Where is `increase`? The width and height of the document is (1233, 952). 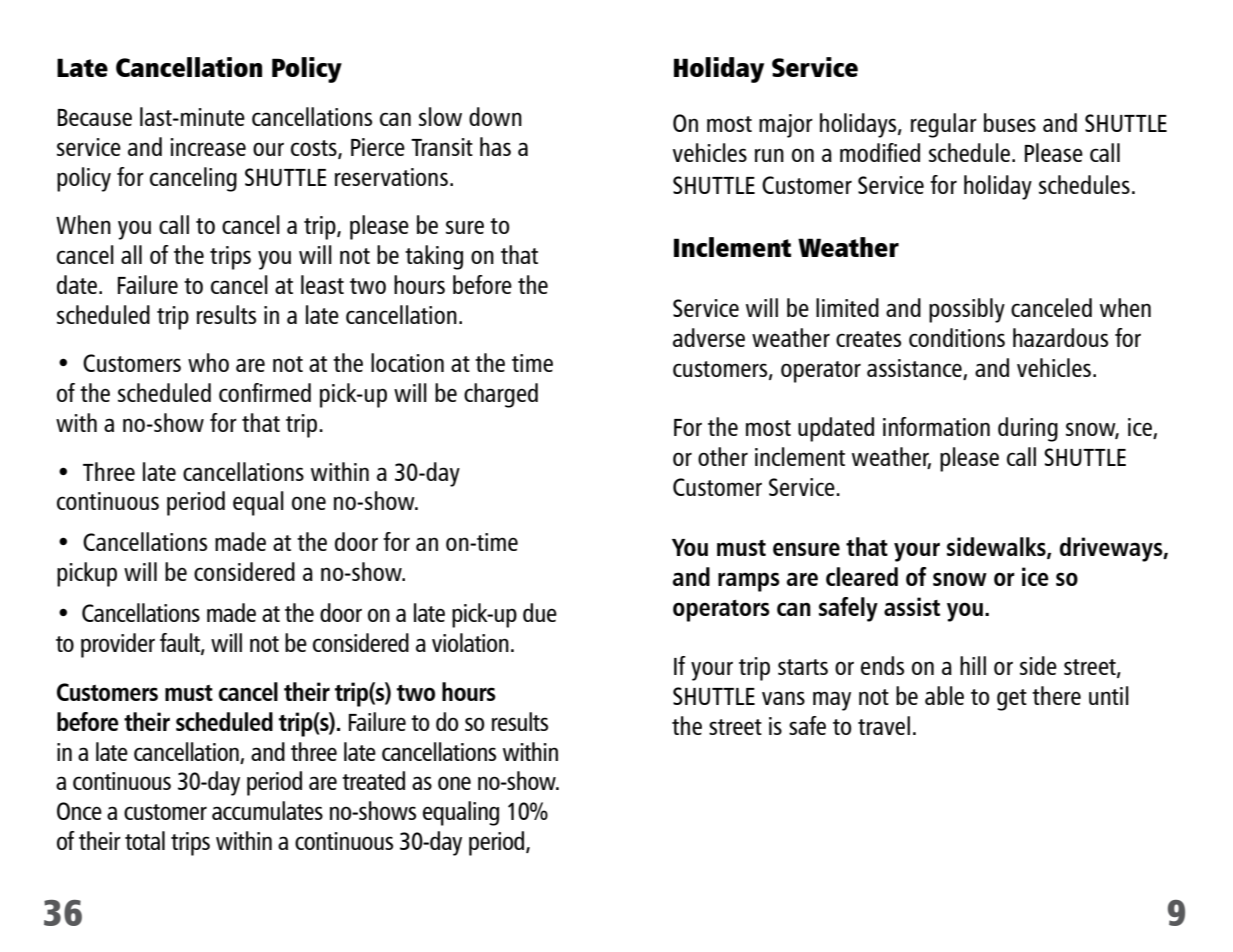 increase is located at coordinates (208, 147).
